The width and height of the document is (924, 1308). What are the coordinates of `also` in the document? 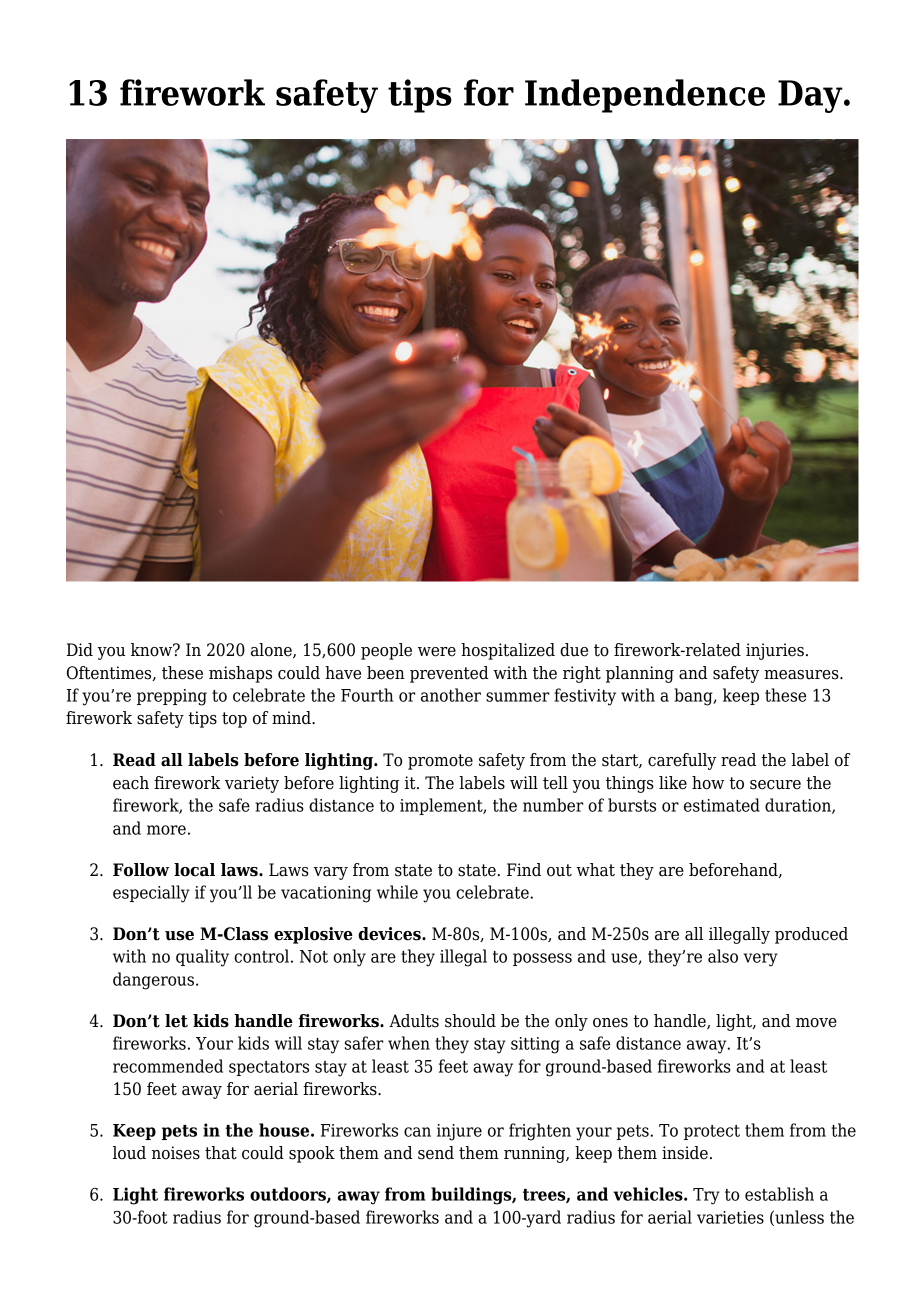 It's located at (723, 956).
